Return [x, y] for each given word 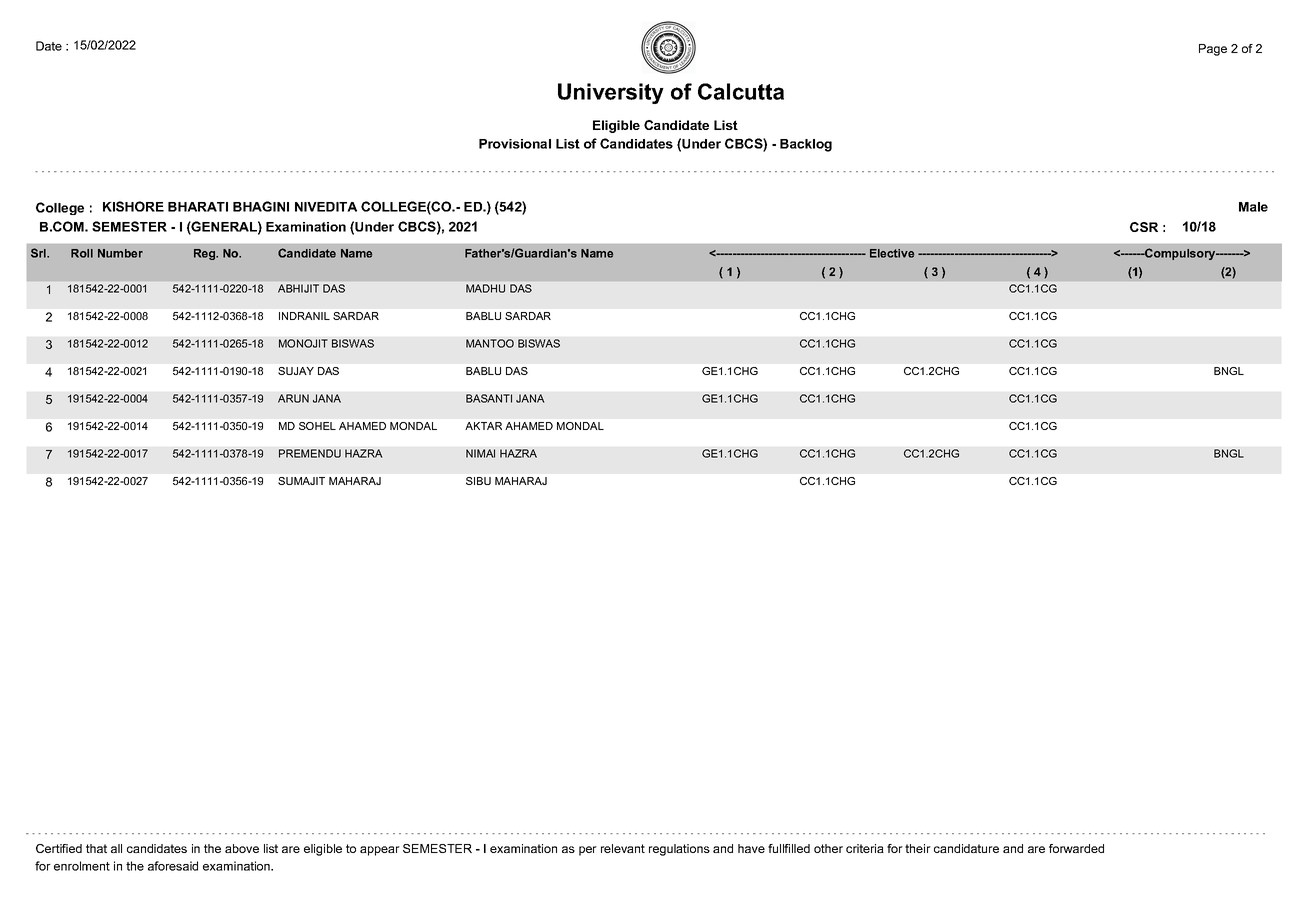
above [242, 848]
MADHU [485, 288]
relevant [623, 848]
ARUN [293, 398]
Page [1213, 50]
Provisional [515, 144]
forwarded [1076, 848]
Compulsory [1180, 254]
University [611, 93]
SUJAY [296, 371]
